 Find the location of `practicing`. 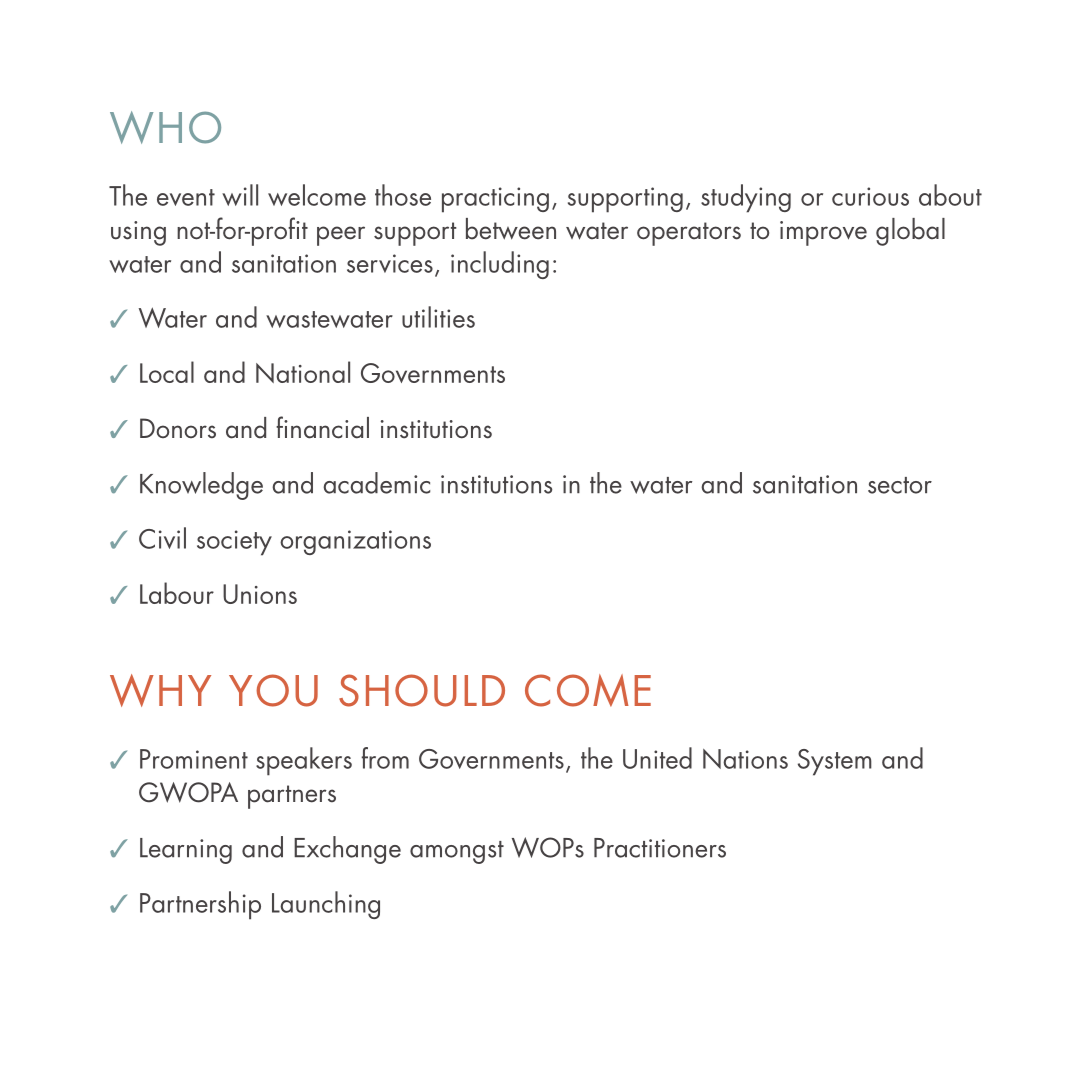

practicing is located at coordinates (495, 200).
